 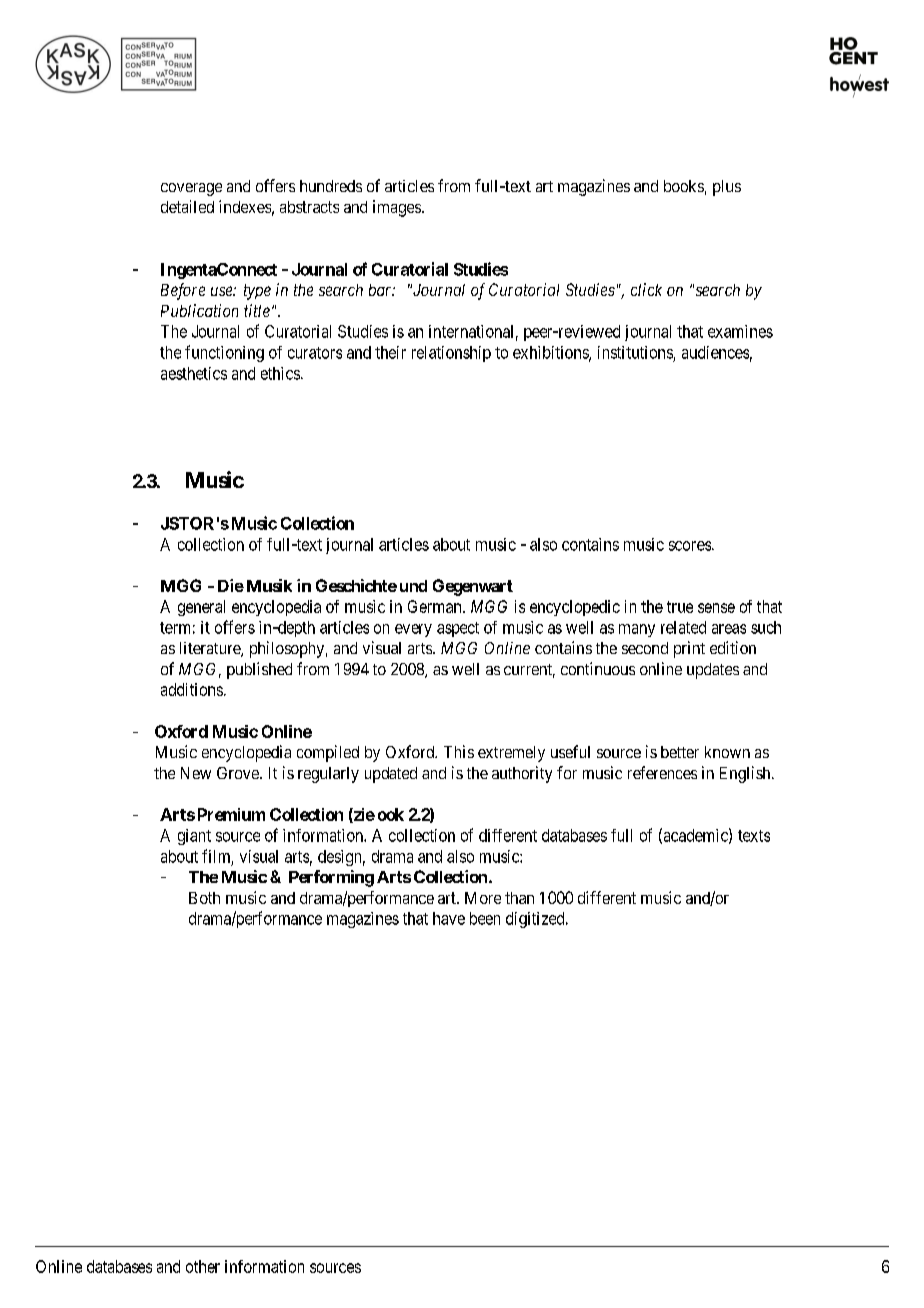 I want to click on Grove, so click(x=239, y=773).
